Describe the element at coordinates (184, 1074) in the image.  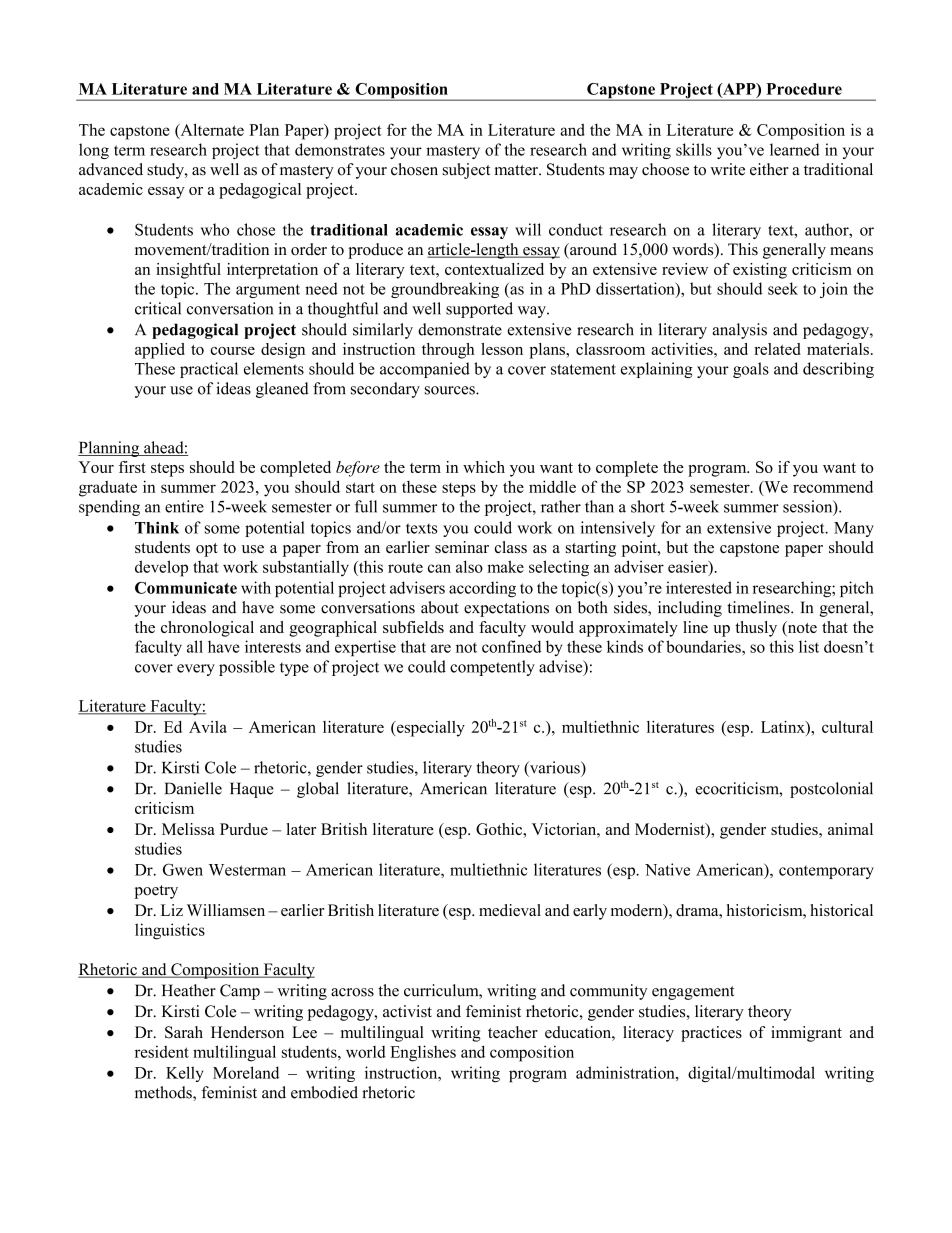
I see `Kelly` at that location.
